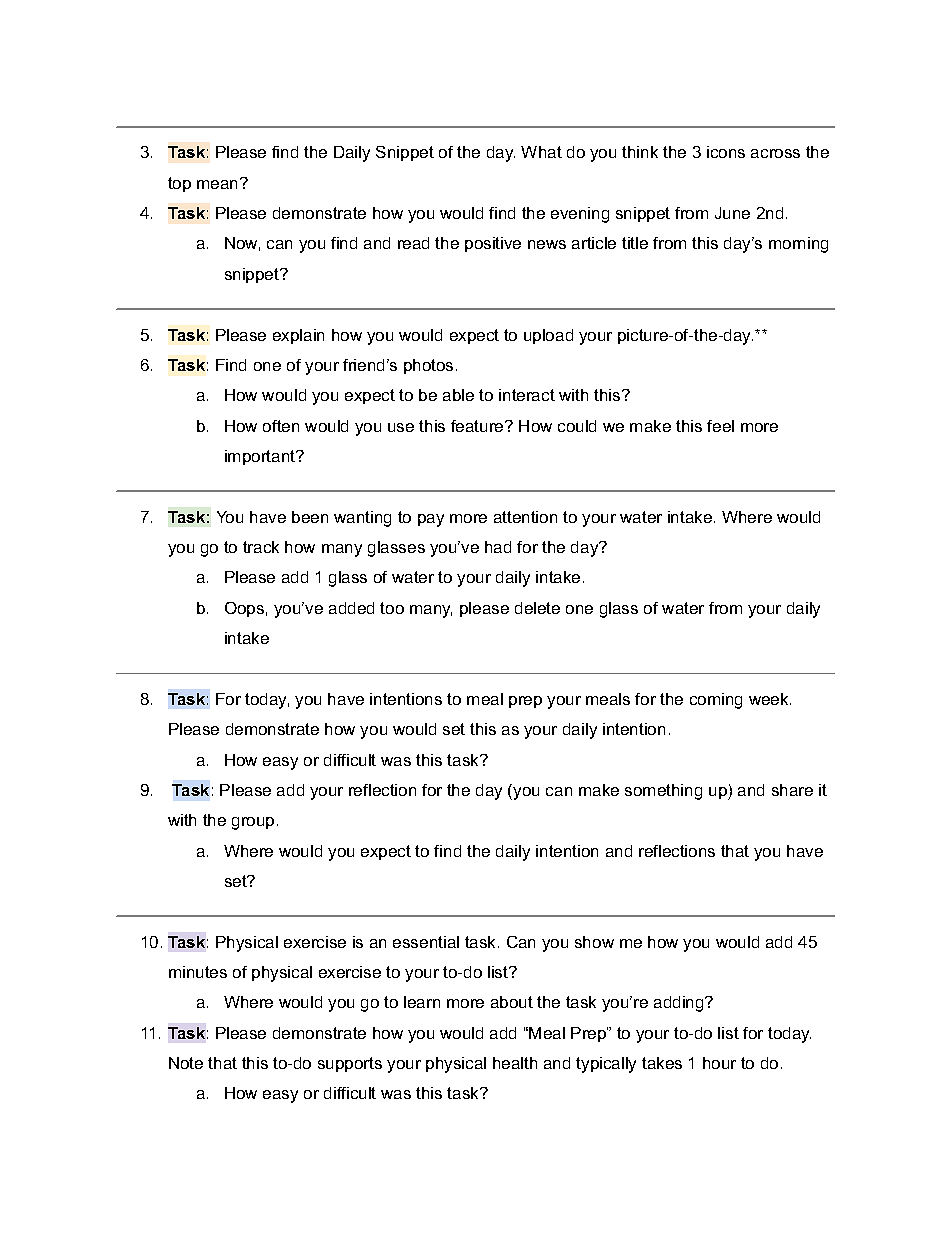  Describe the element at coordinates (458, 395) in the screenshot. I see `able` at that location.
